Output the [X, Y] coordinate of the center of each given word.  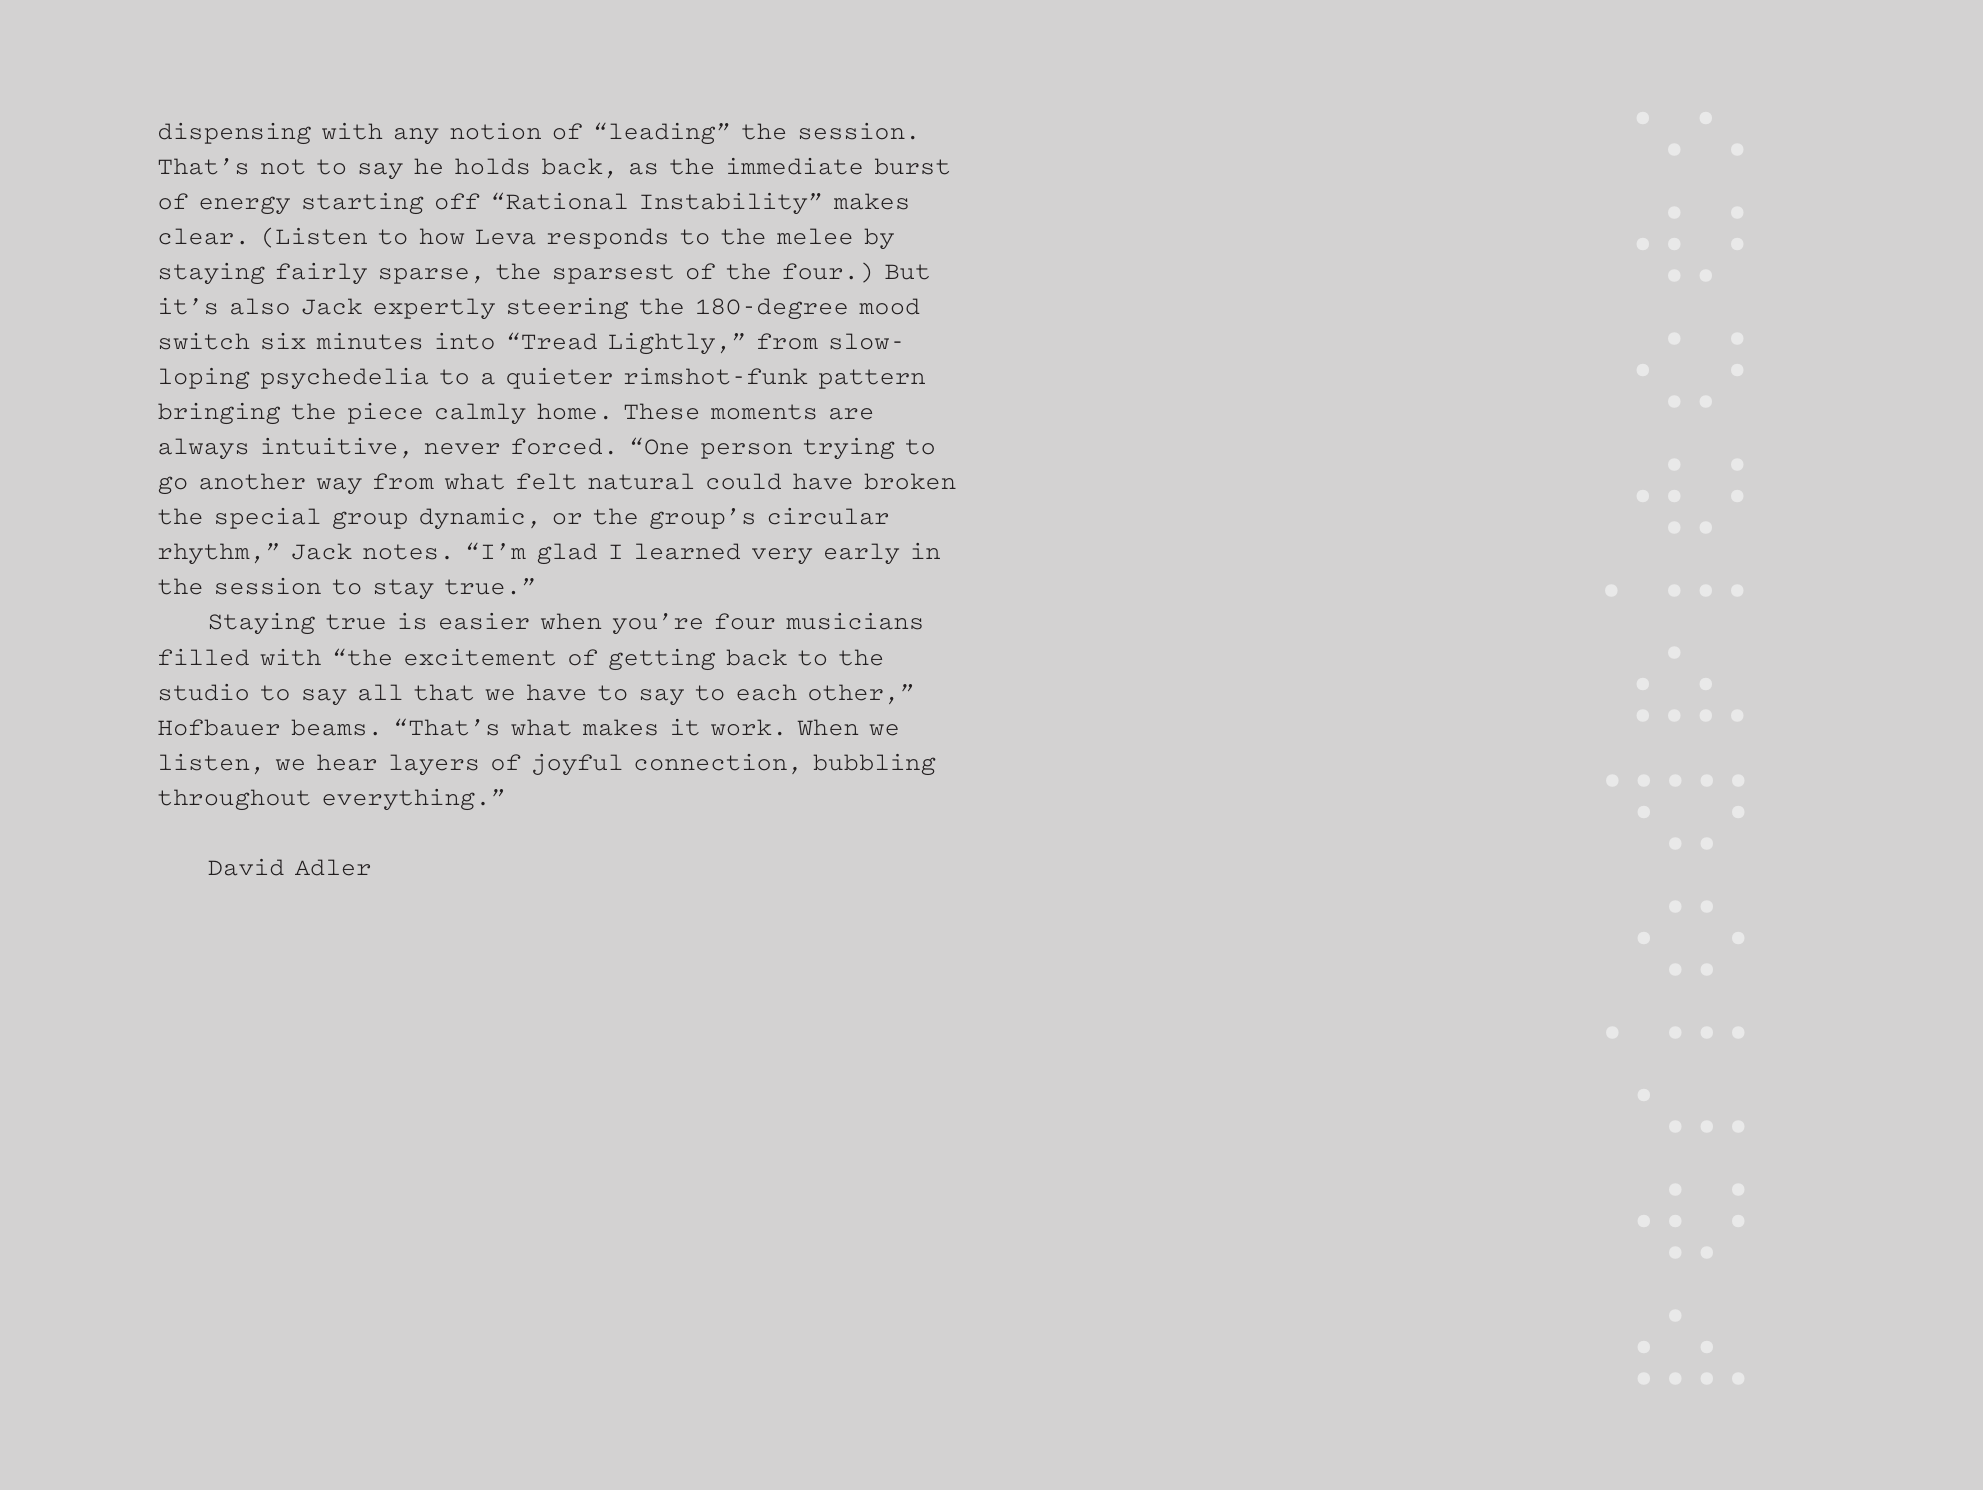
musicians [854, 621]
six [284, 341]
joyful [577, 764]
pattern [872, 379]
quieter [559, 378]
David [246, 867]
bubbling [874, 764]
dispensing [235, 133]
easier [484, 621]
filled [204, 657]
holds [492, 166]
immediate [795, 166]
